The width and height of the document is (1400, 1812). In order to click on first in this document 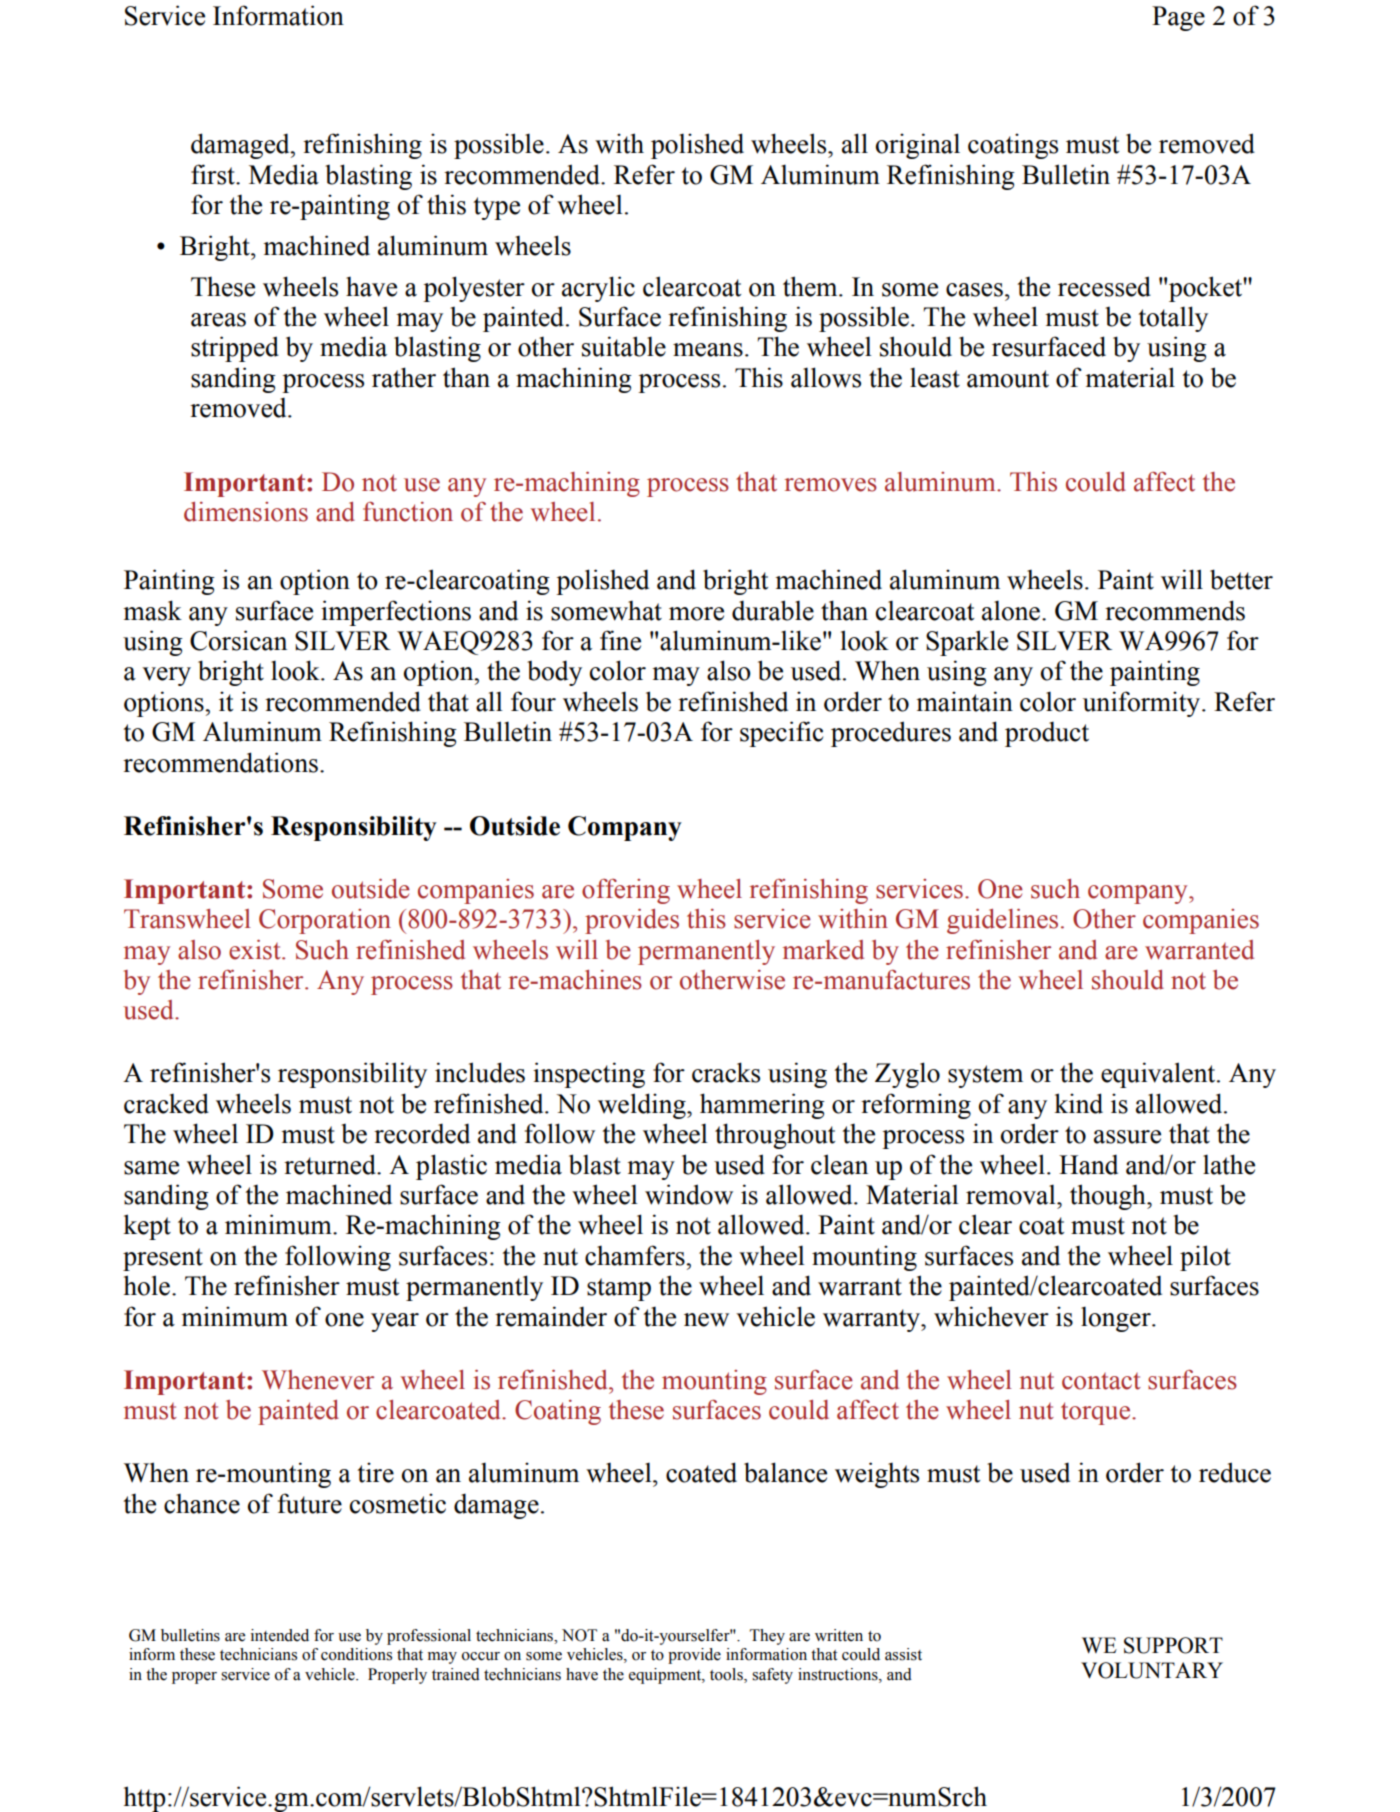, I will do `click(214, 174)`.
